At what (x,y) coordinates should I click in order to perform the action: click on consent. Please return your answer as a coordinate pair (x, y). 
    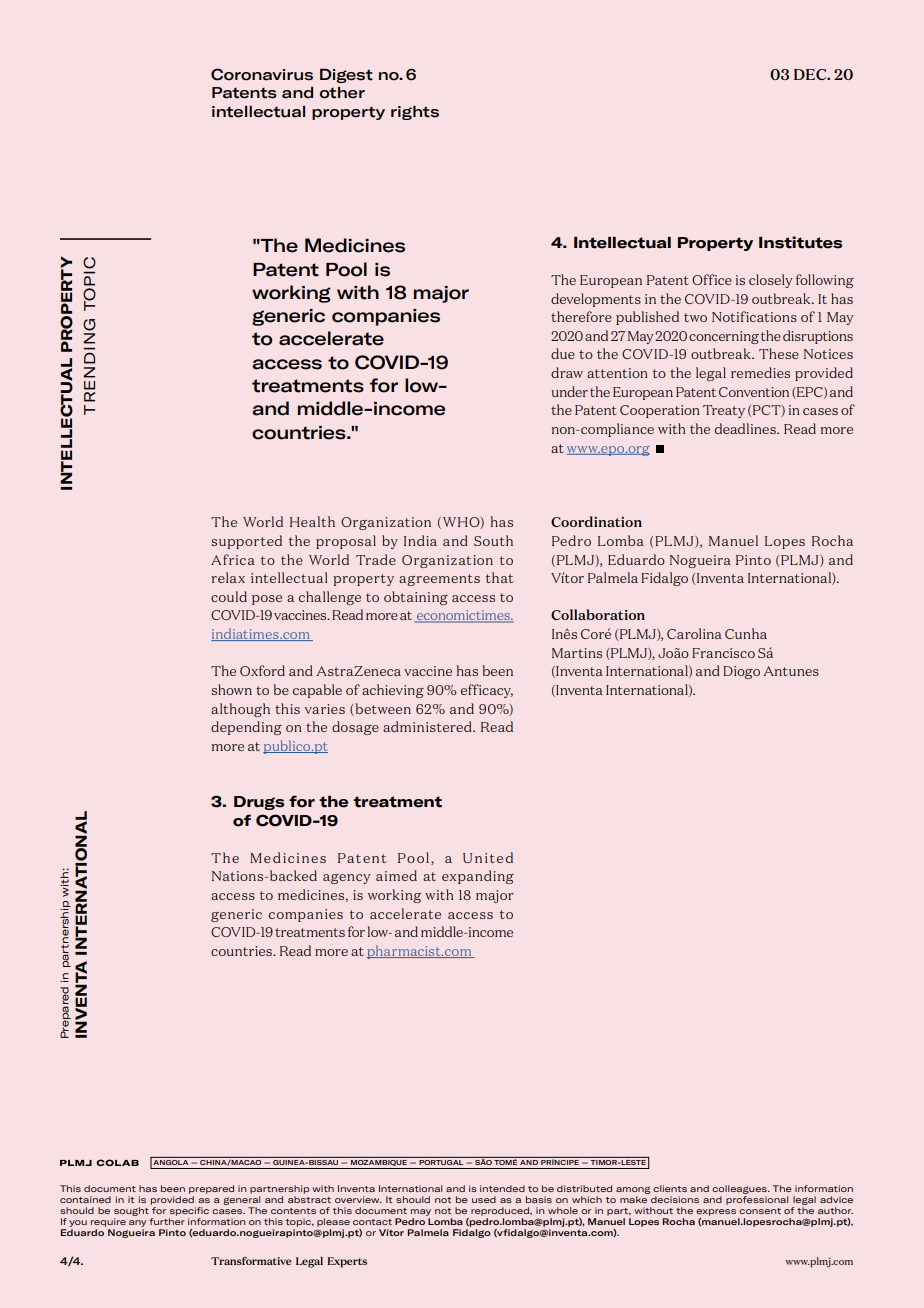
    Looking at the image, I should click on (760, 1211).
